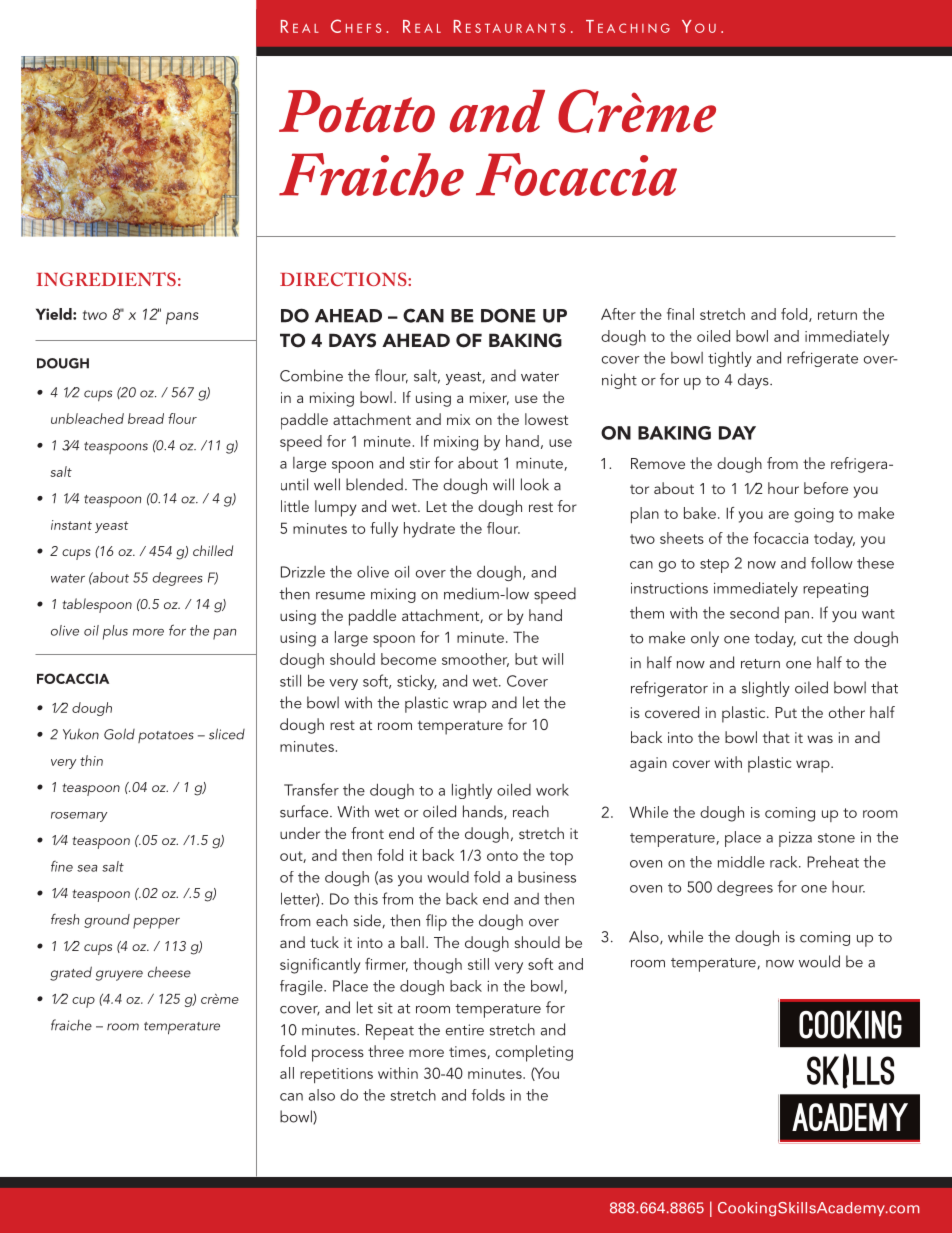  I want to click on onto, so click(502, 856).
